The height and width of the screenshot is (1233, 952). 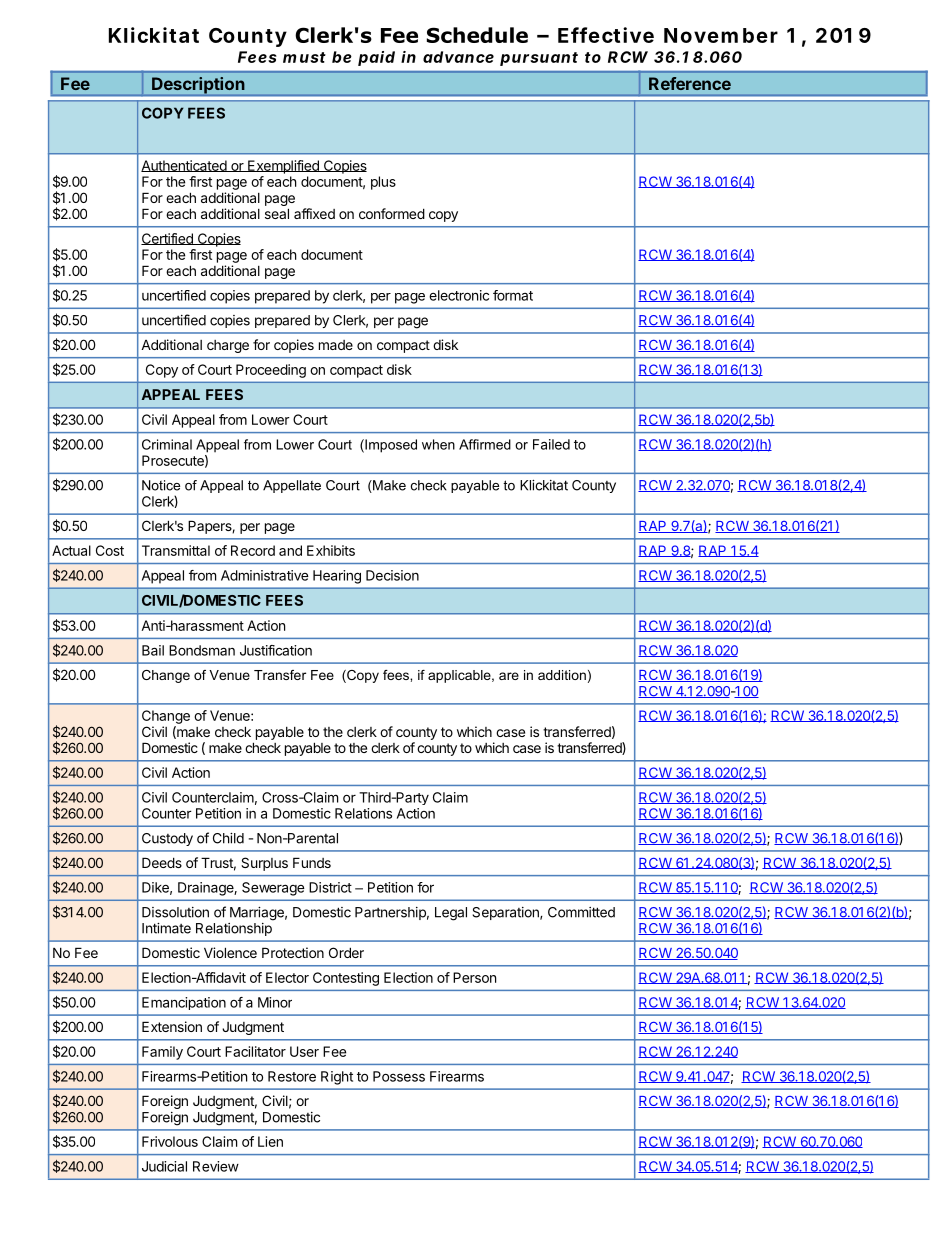 What do you see at coordinates (170, 1141) in the screenshot?
I see `Frivolous` at bounding box center [170, 1141].
